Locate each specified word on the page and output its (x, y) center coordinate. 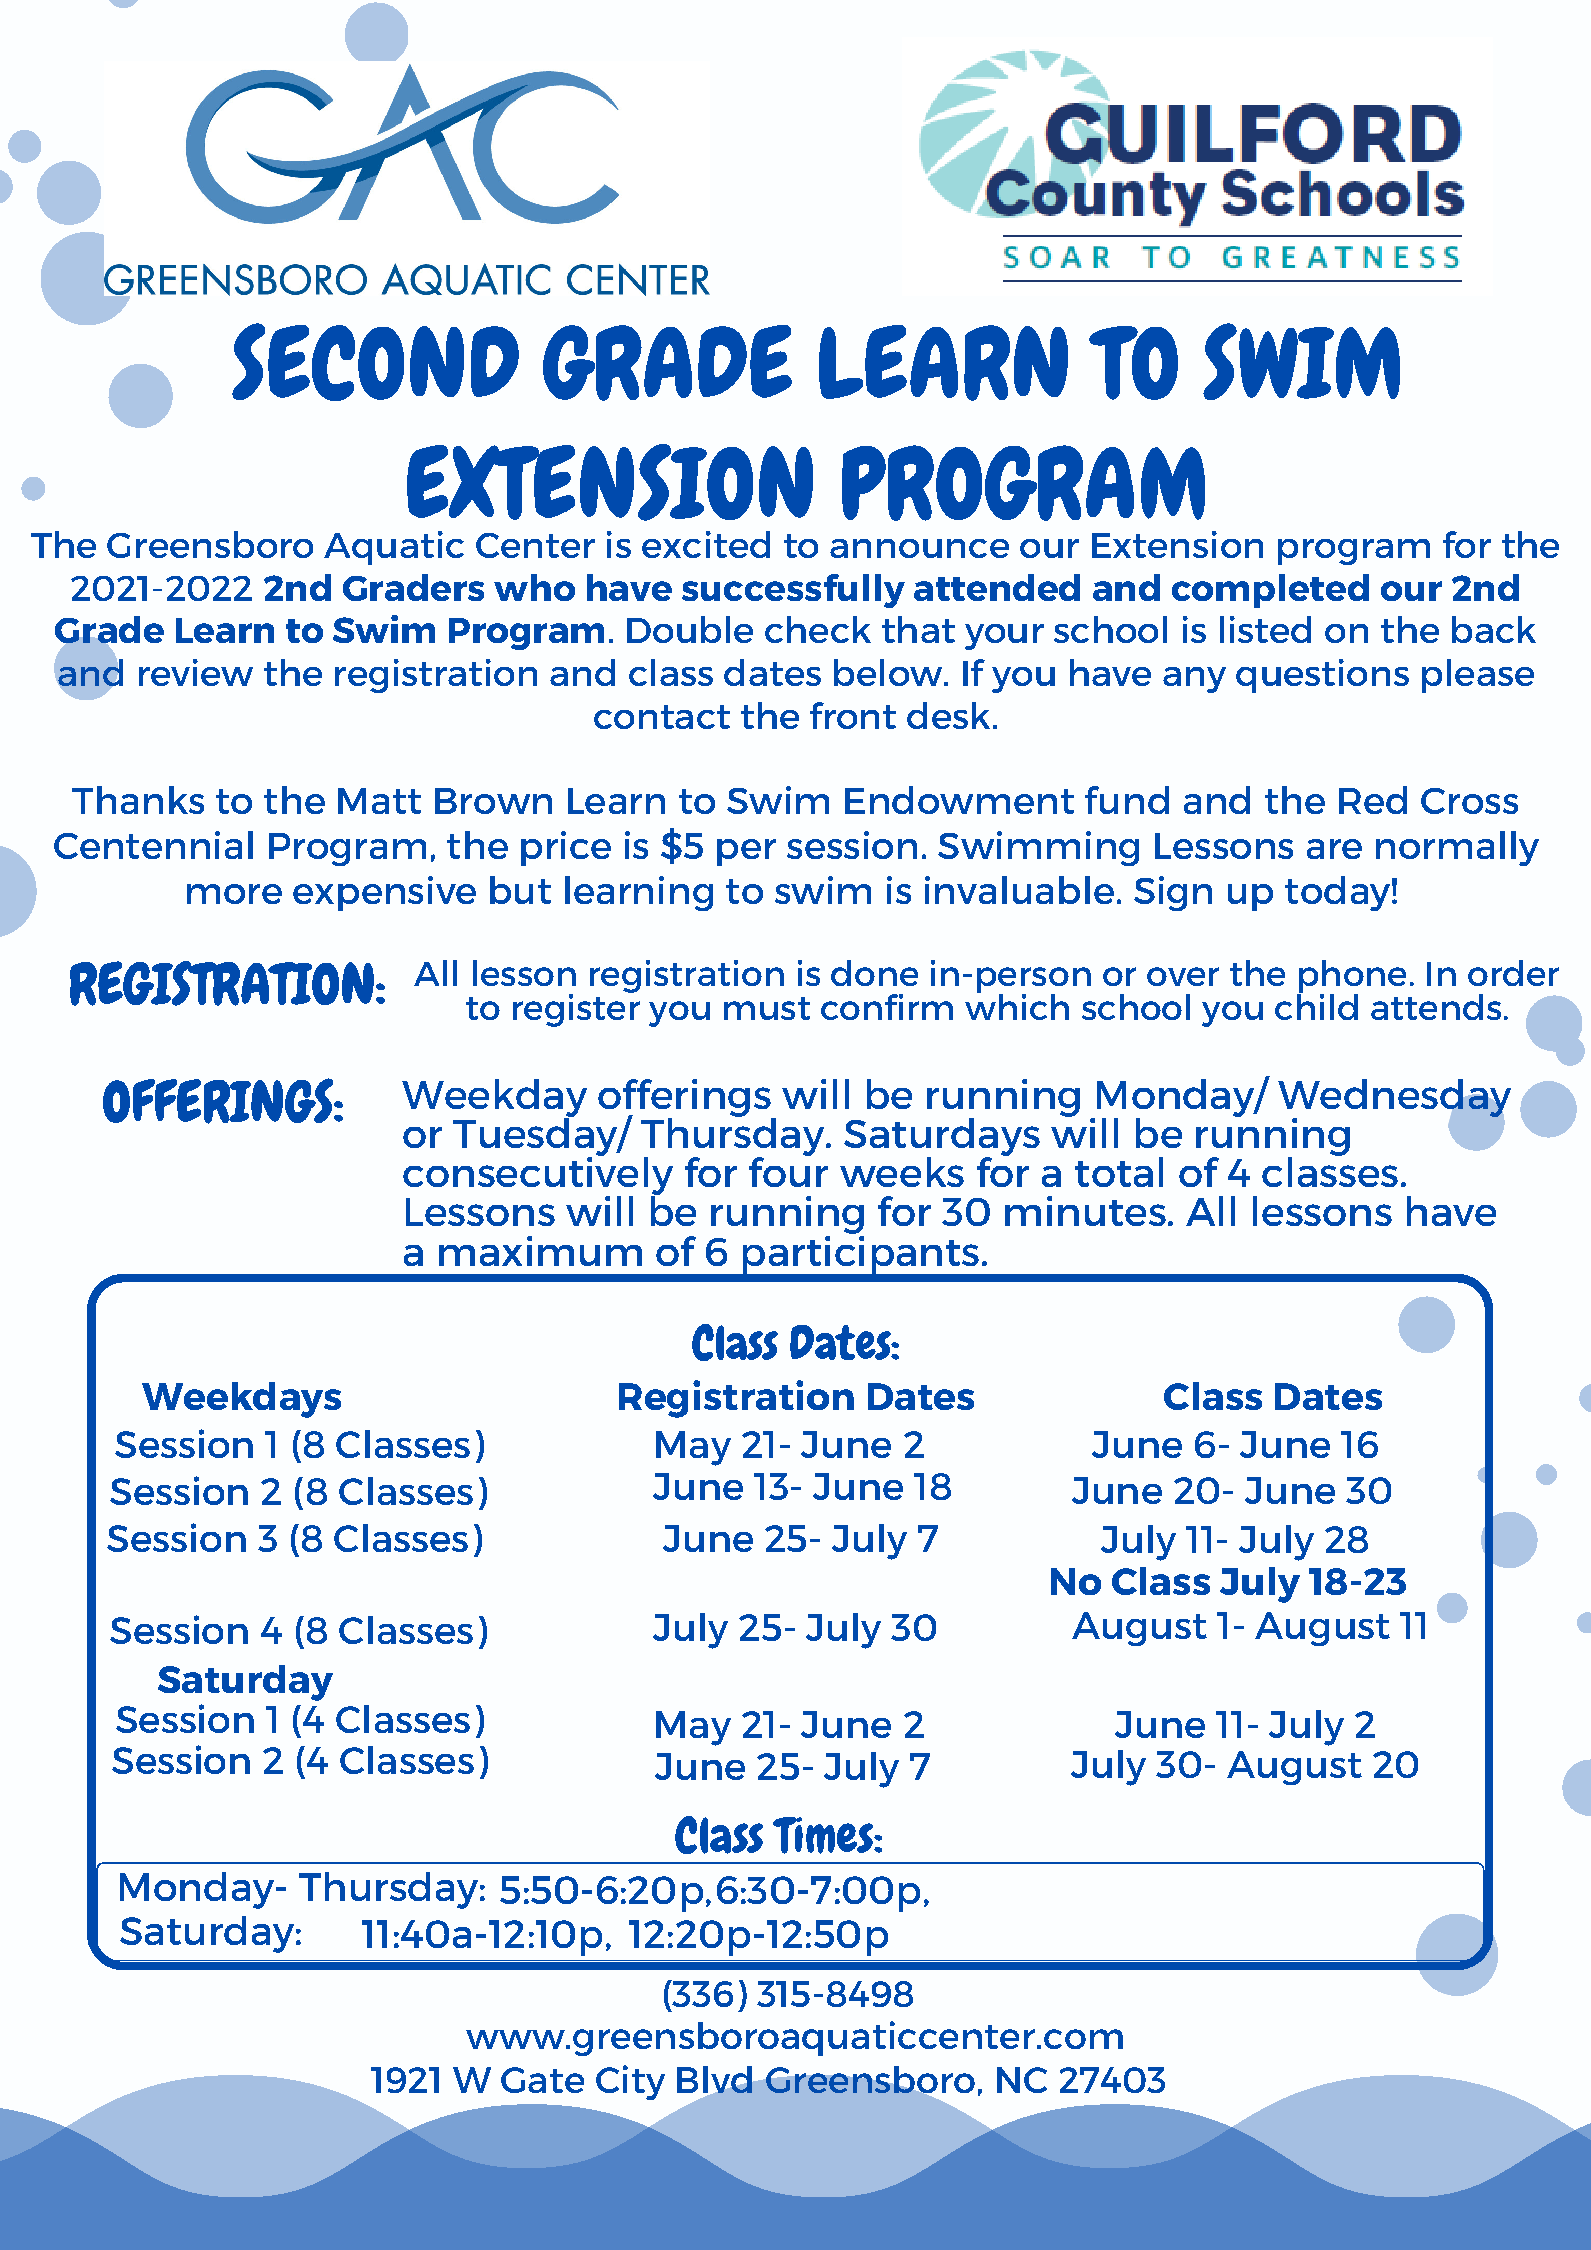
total (1119, 1172)
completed (1270, 591)
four (788, 1170)
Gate (542, 2080)
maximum (540, 1251)
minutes (1085, 1211)
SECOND (375, 362)
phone (1351, 977)
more (234, 894)
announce (919, 548)
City (630, 2082)
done (874, 973)
